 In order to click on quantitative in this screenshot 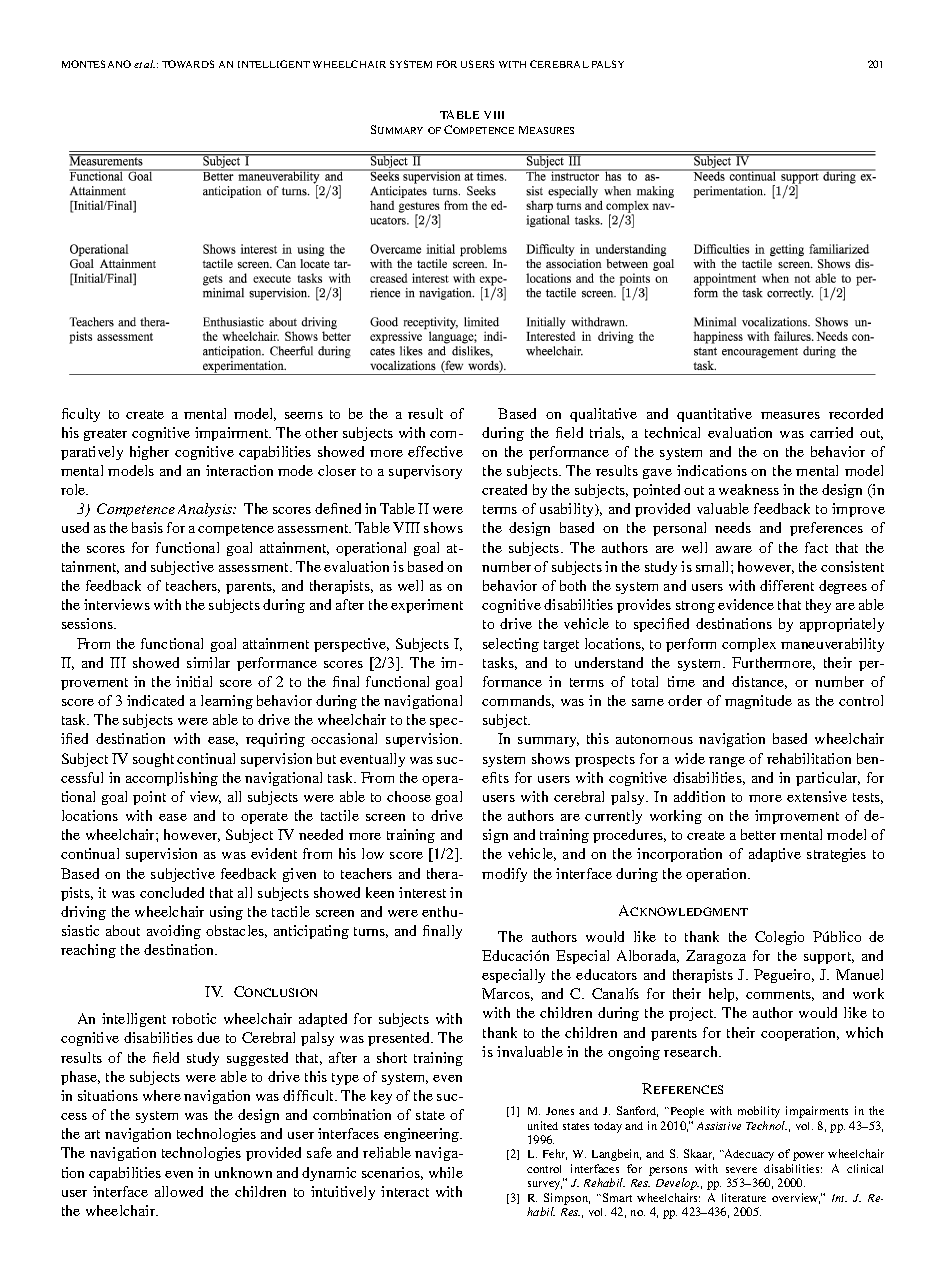, I will do `click(714, 415)`.
